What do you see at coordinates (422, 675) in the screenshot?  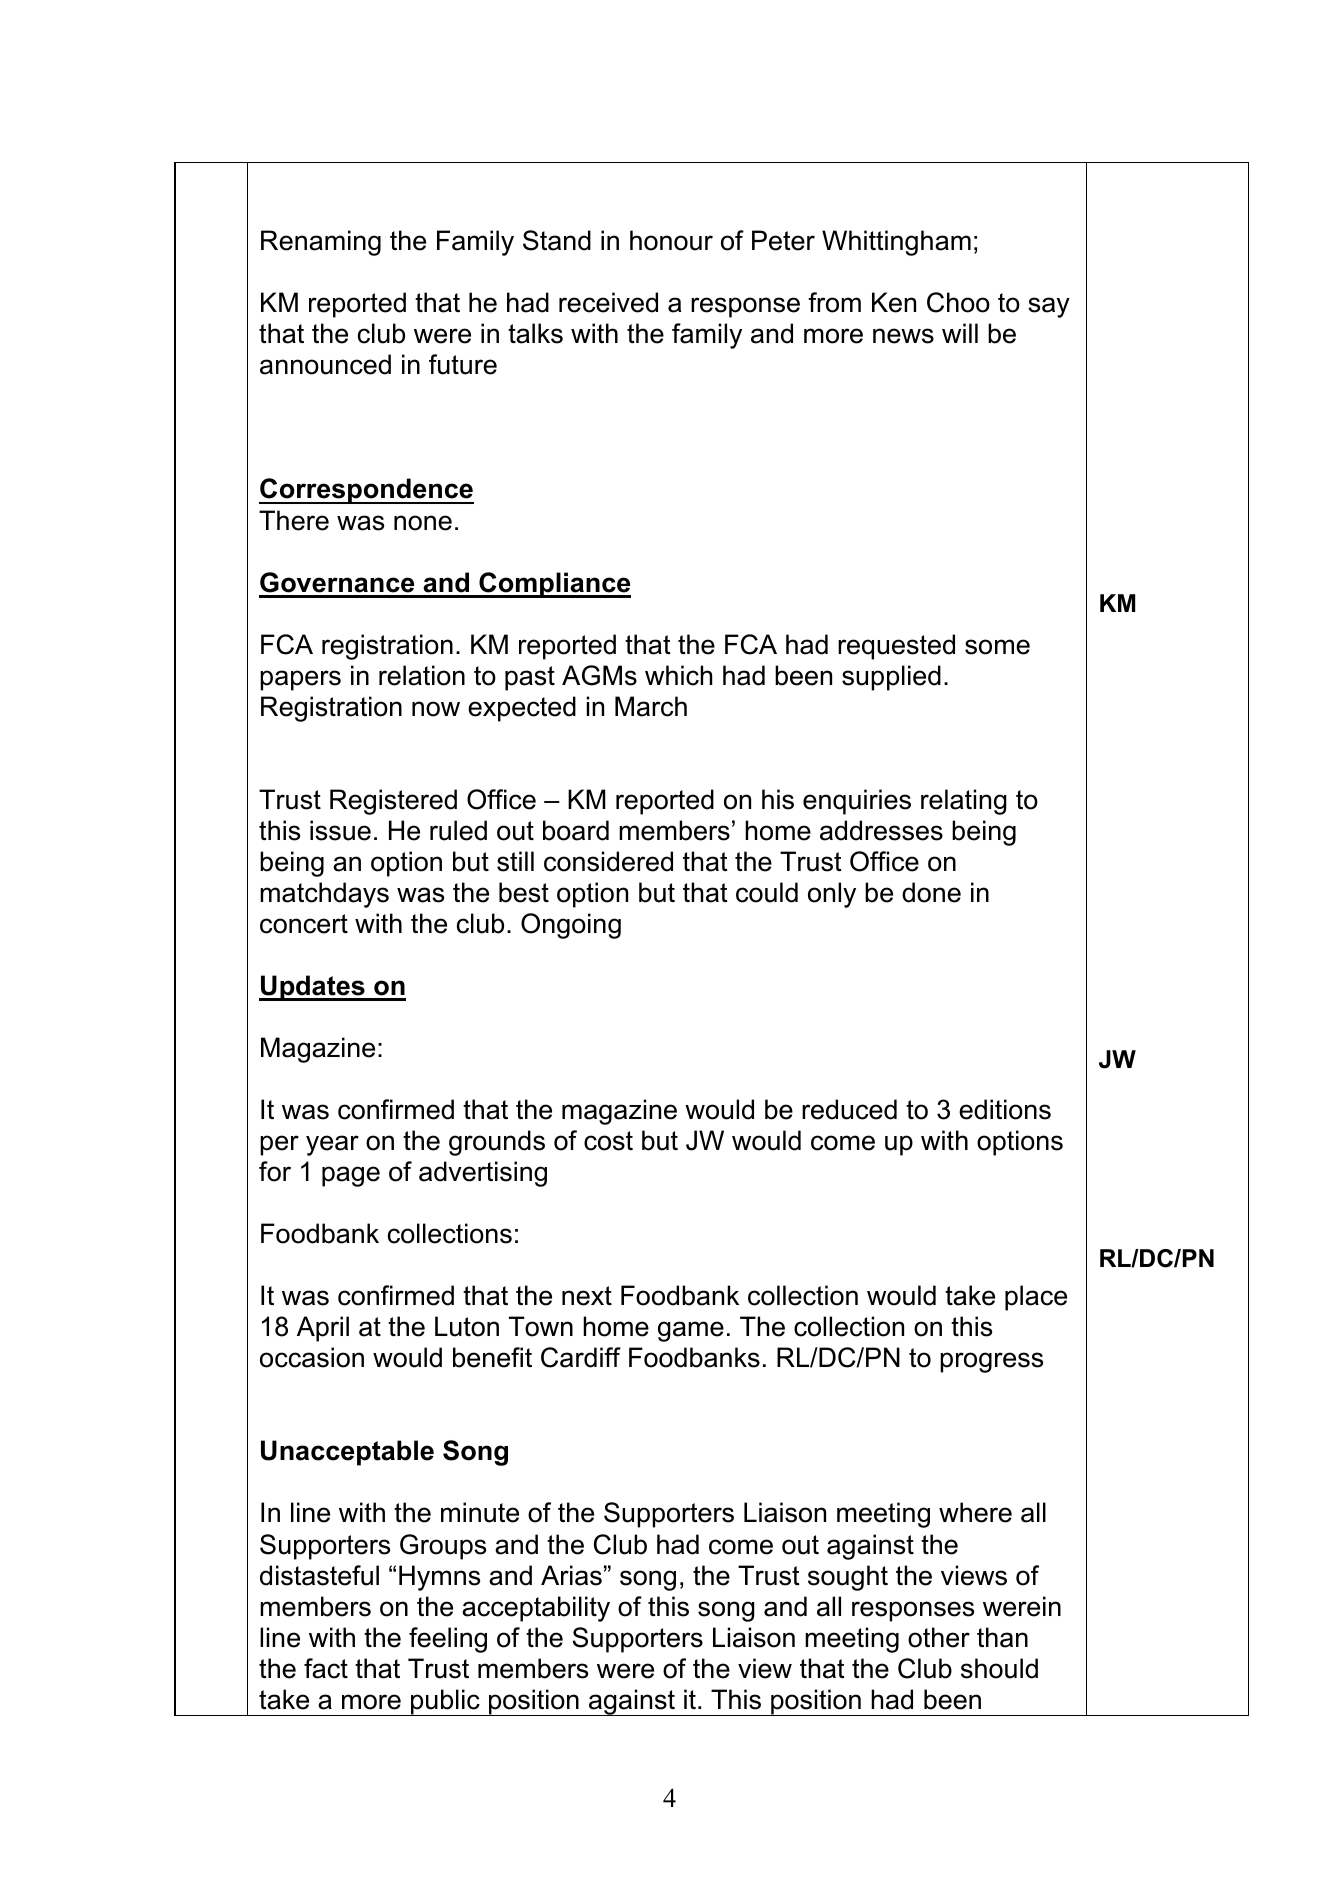 I see `relation` at bounding box center [422, 675].
